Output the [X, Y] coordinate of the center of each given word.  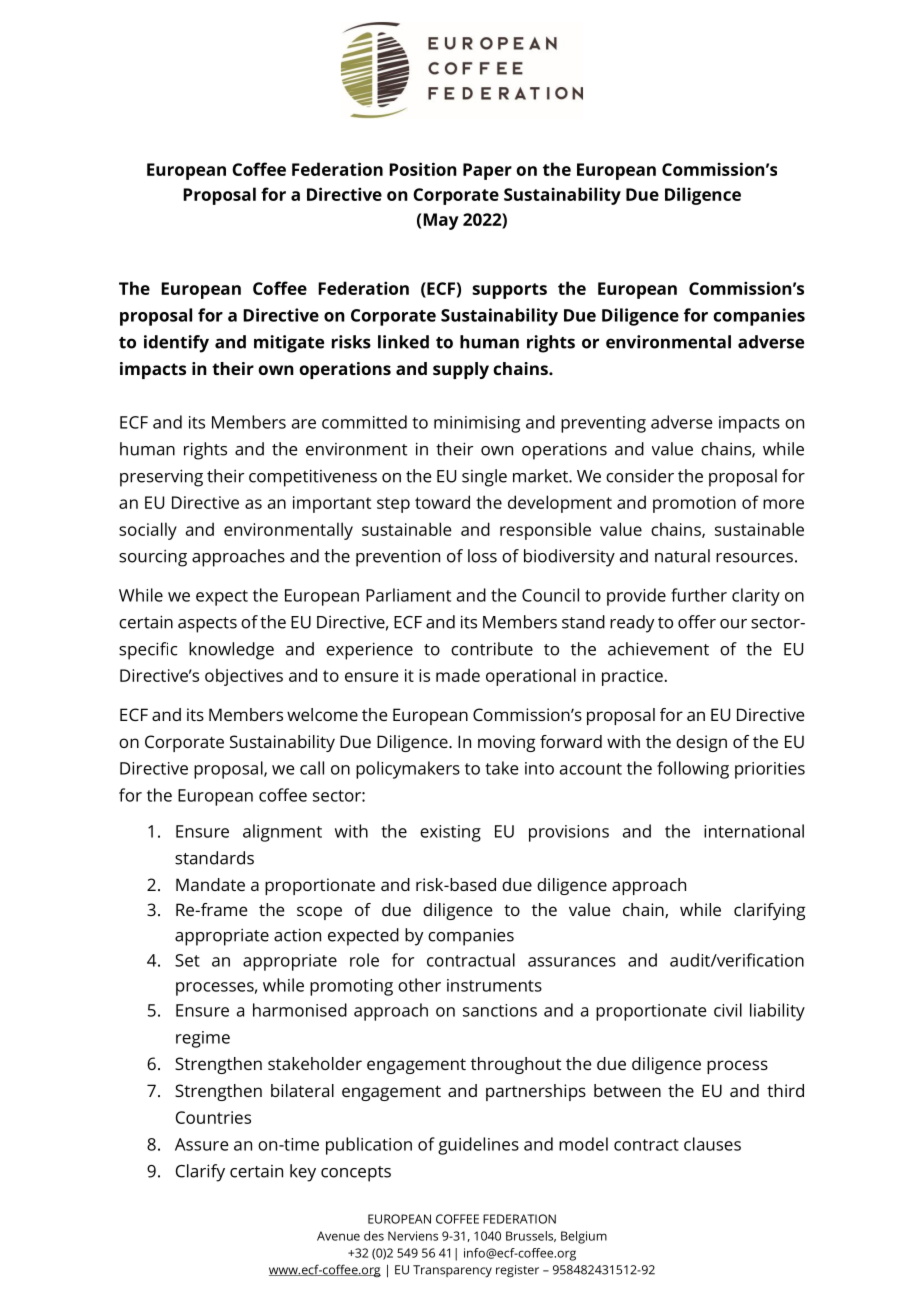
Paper [487, 171]
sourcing [153, 558]
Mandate [210, 884]
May [440, 221]
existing [450, 833]
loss [482, 556]
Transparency [452, 1271]
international [754, 831]
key [303, 1173]
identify [176, 344]
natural [682, 556]
